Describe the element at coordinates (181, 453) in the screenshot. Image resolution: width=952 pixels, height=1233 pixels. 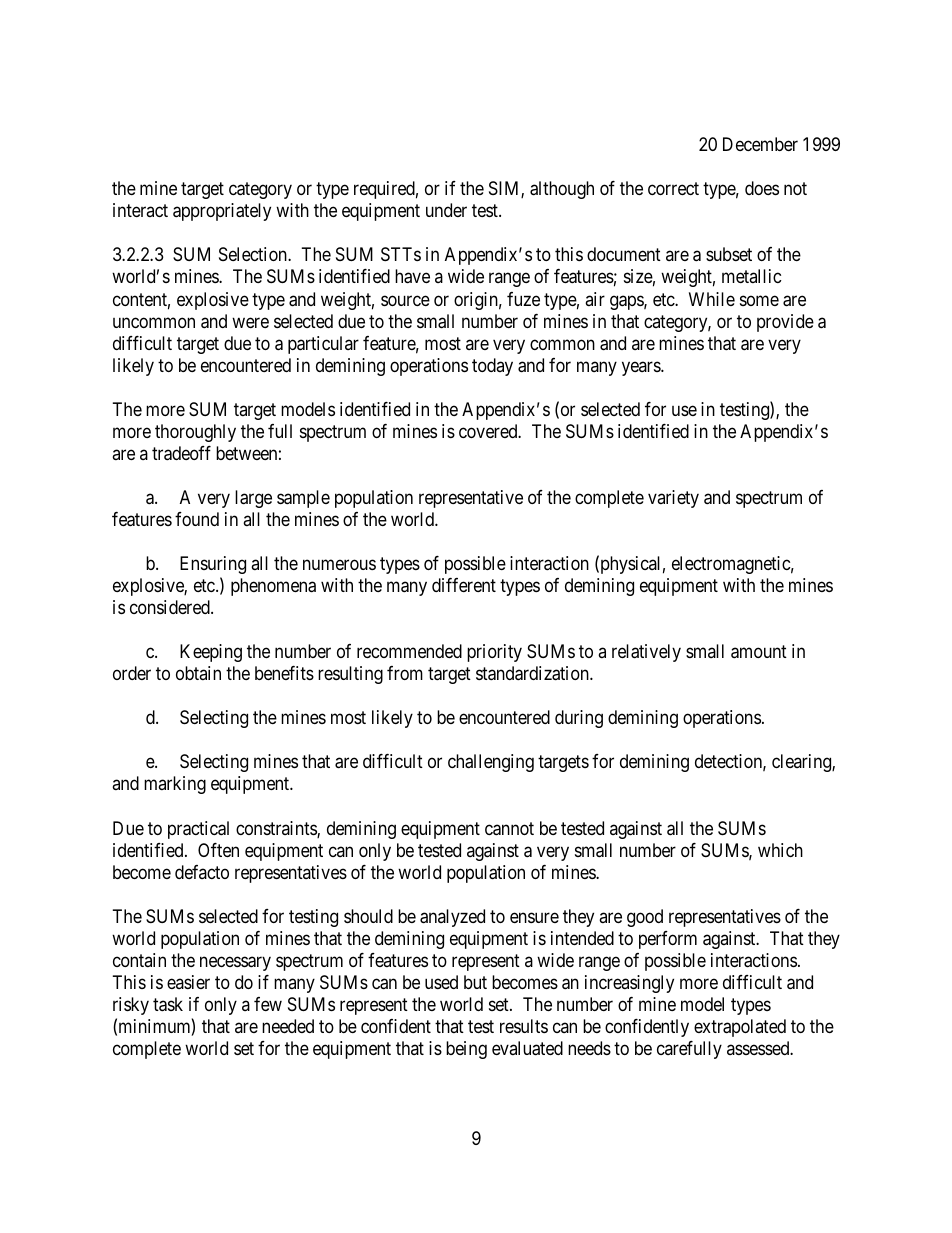
I see `tradeoff` at that location.
